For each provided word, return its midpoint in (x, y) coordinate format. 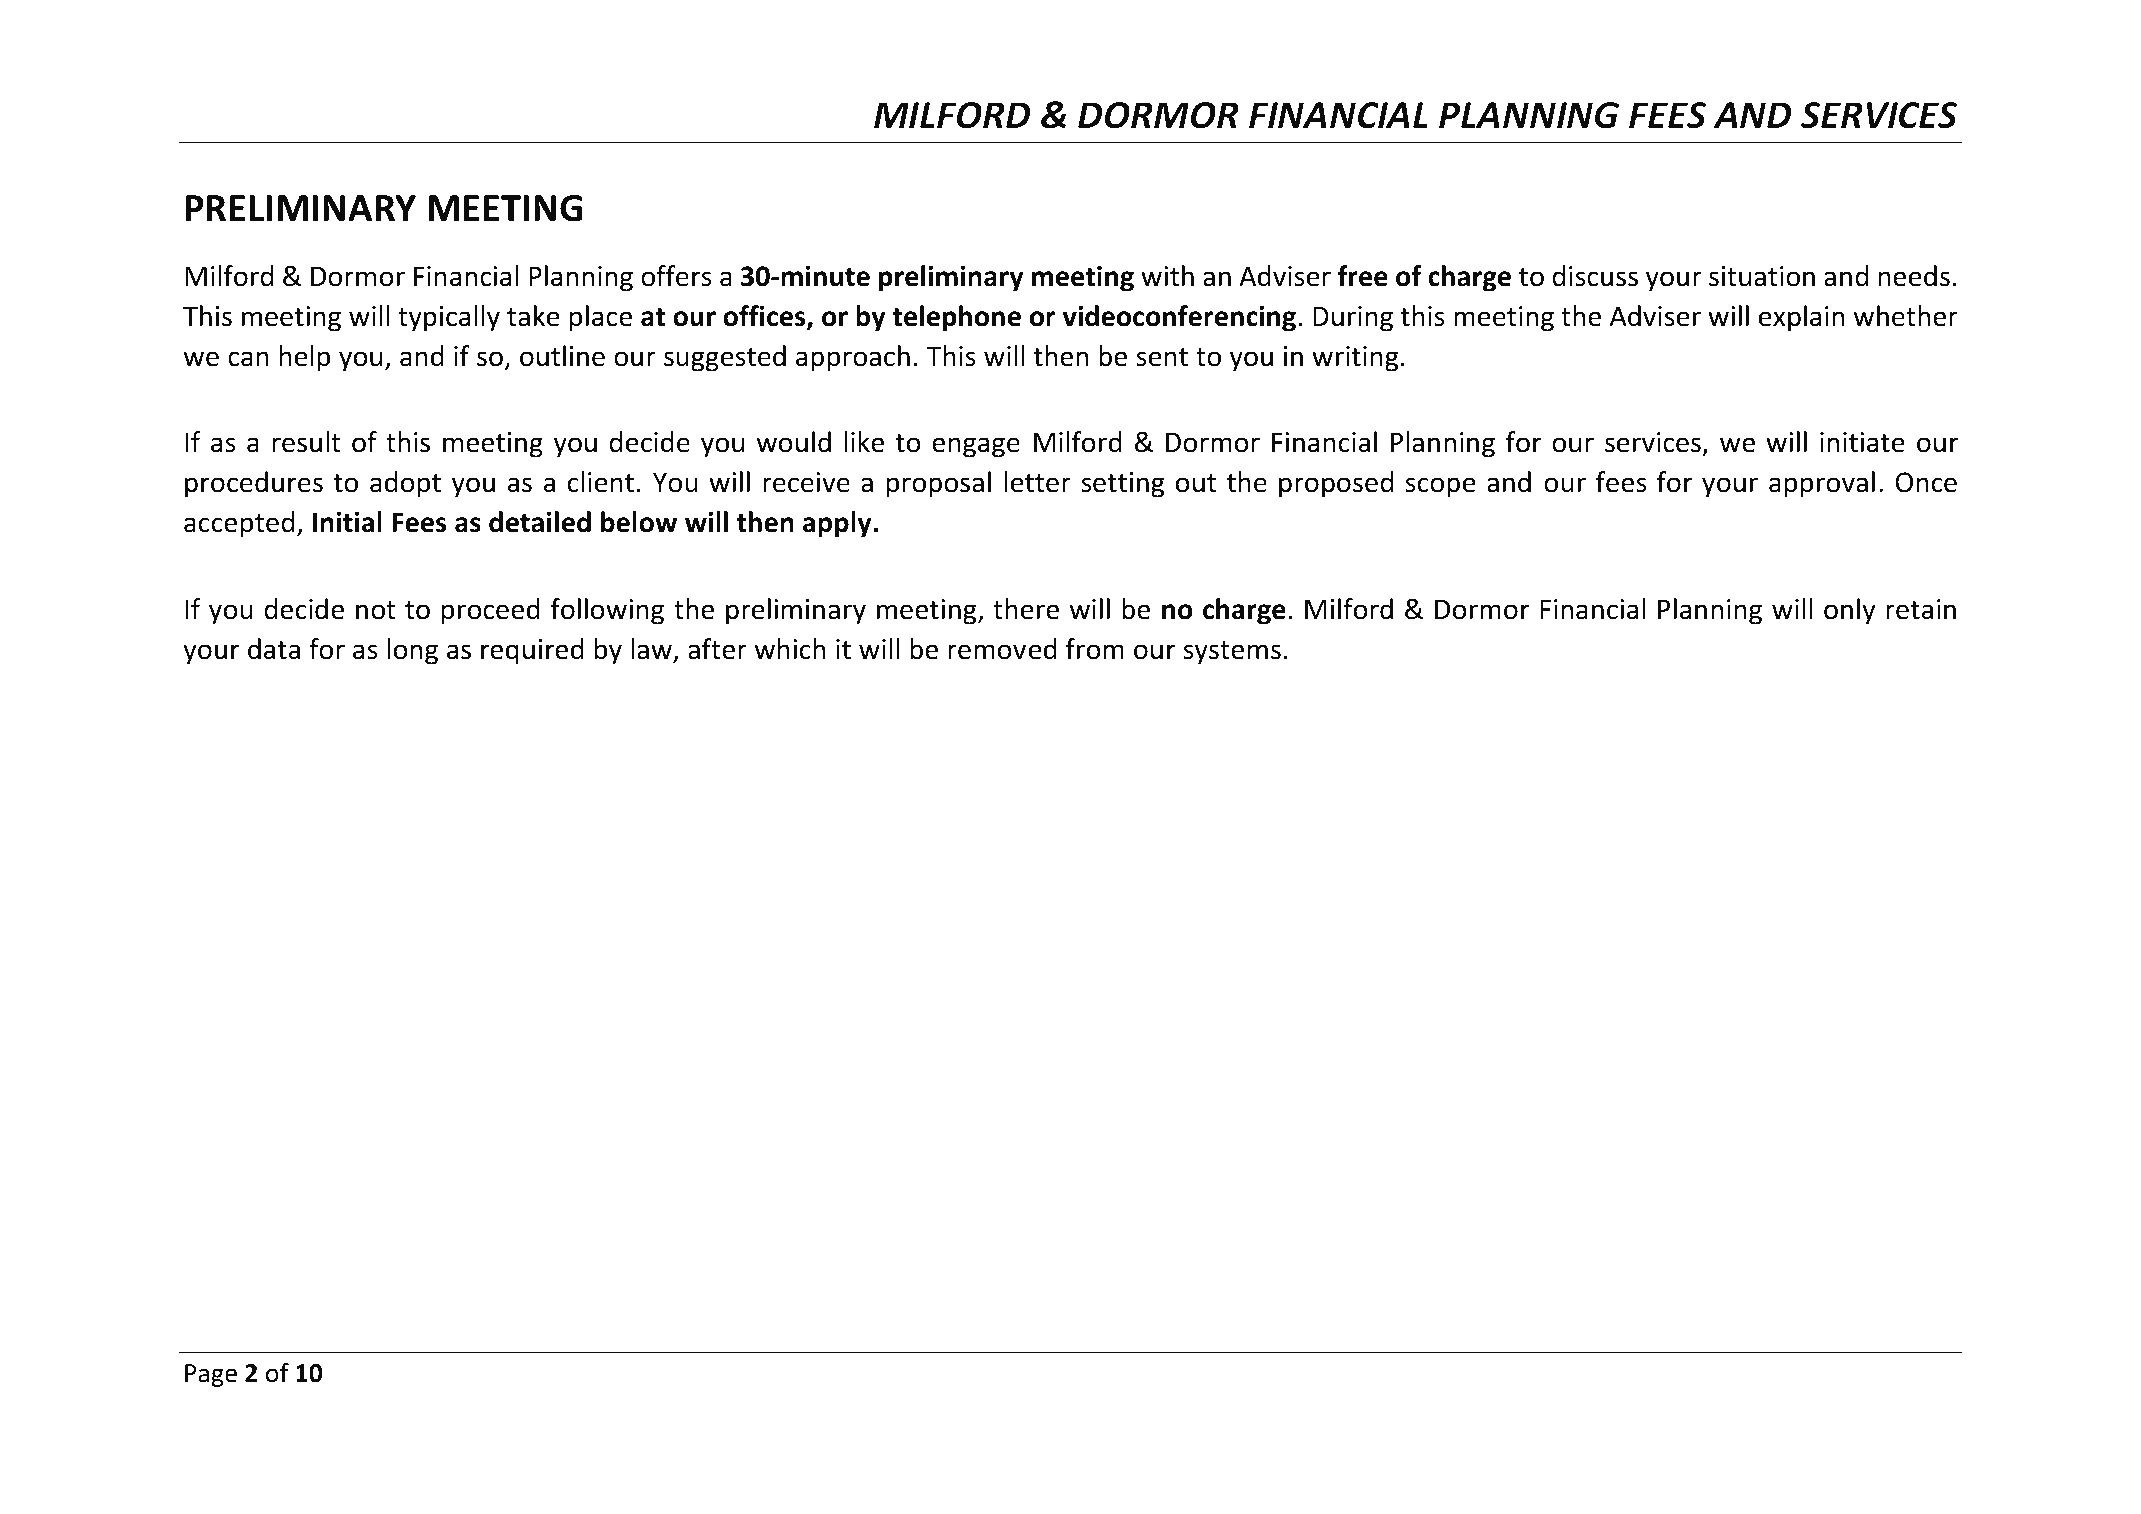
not (376, 610)
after (717, 649)
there (1026, 609)
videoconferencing (1179, 318)
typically (449, 318)
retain (1921, 609)
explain (1801, 318)
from (1095, 649)
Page (211, 1375)
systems (1232, 653)
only (1850, 611)
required (532, 651)
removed (1002, 649)
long (412, 651)
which (790, 649)
